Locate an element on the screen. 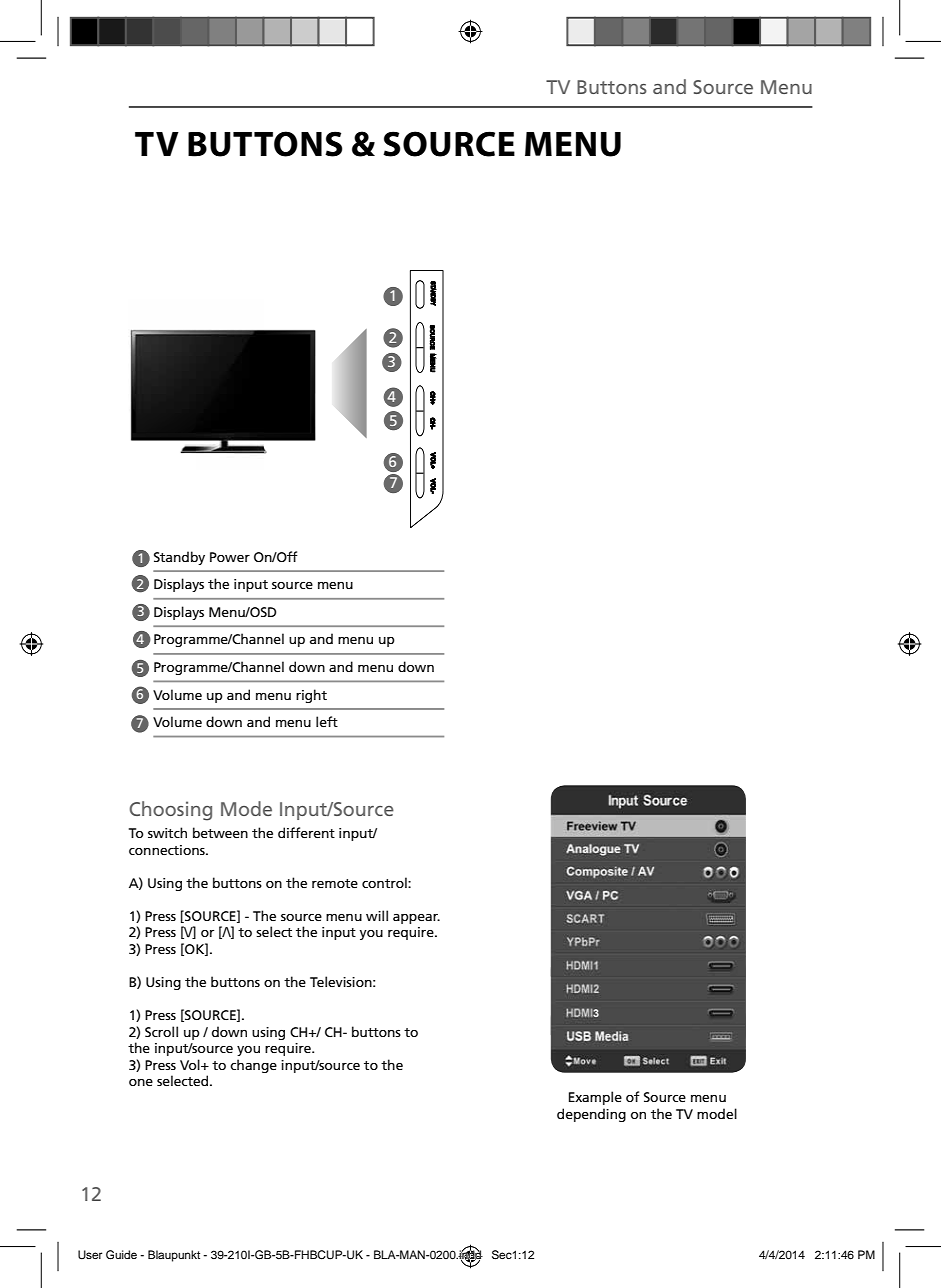  User is located at coordinates (90, 1255).
